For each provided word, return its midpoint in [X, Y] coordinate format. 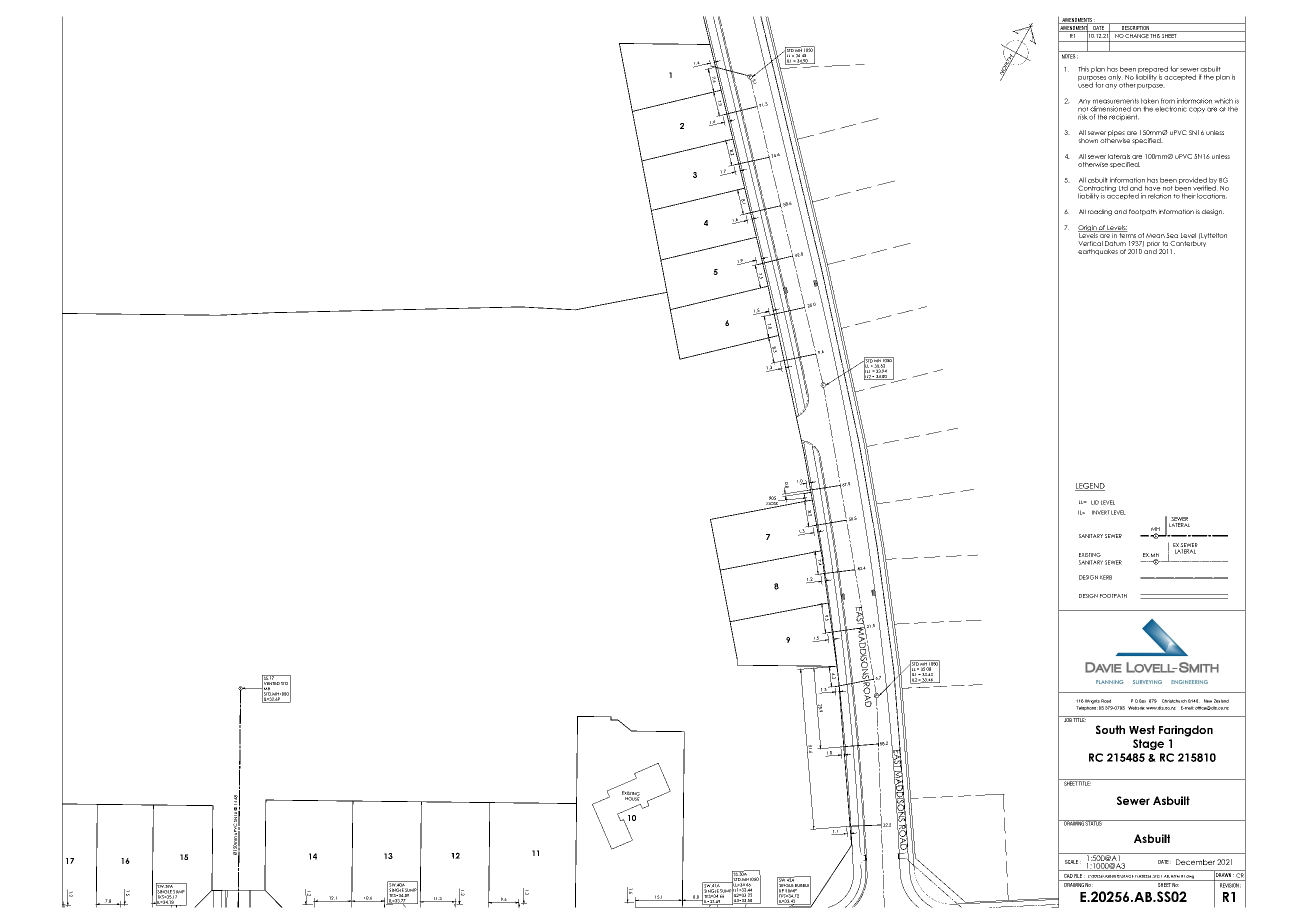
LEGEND [1090, 487]
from [1168, 101]
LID [1095, 502]
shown [1089, 140]
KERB [1106, 577]
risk [1083, 117]
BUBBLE [802, 885]
